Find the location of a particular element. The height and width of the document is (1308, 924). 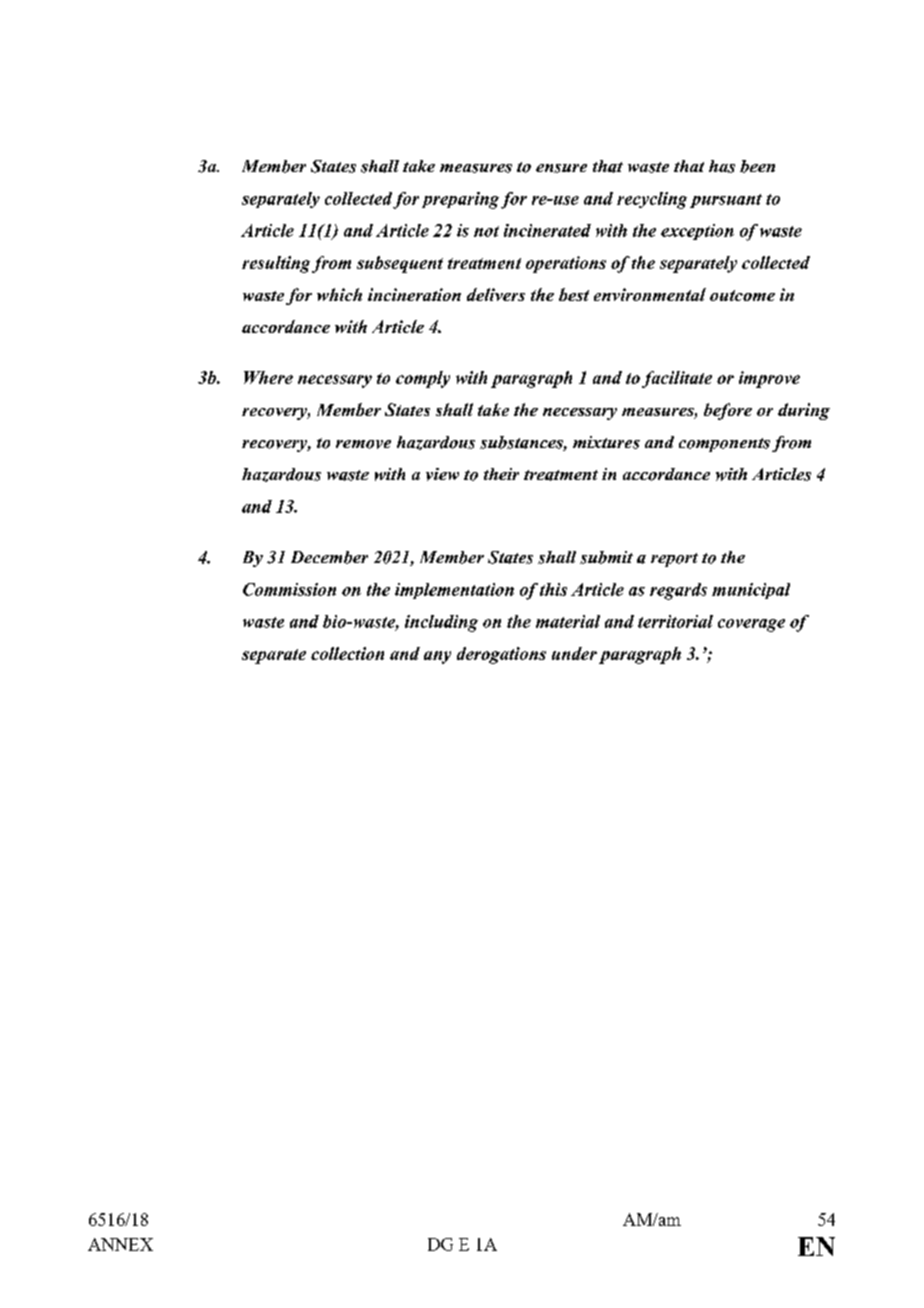

material is located at coordinates (568, 621).
